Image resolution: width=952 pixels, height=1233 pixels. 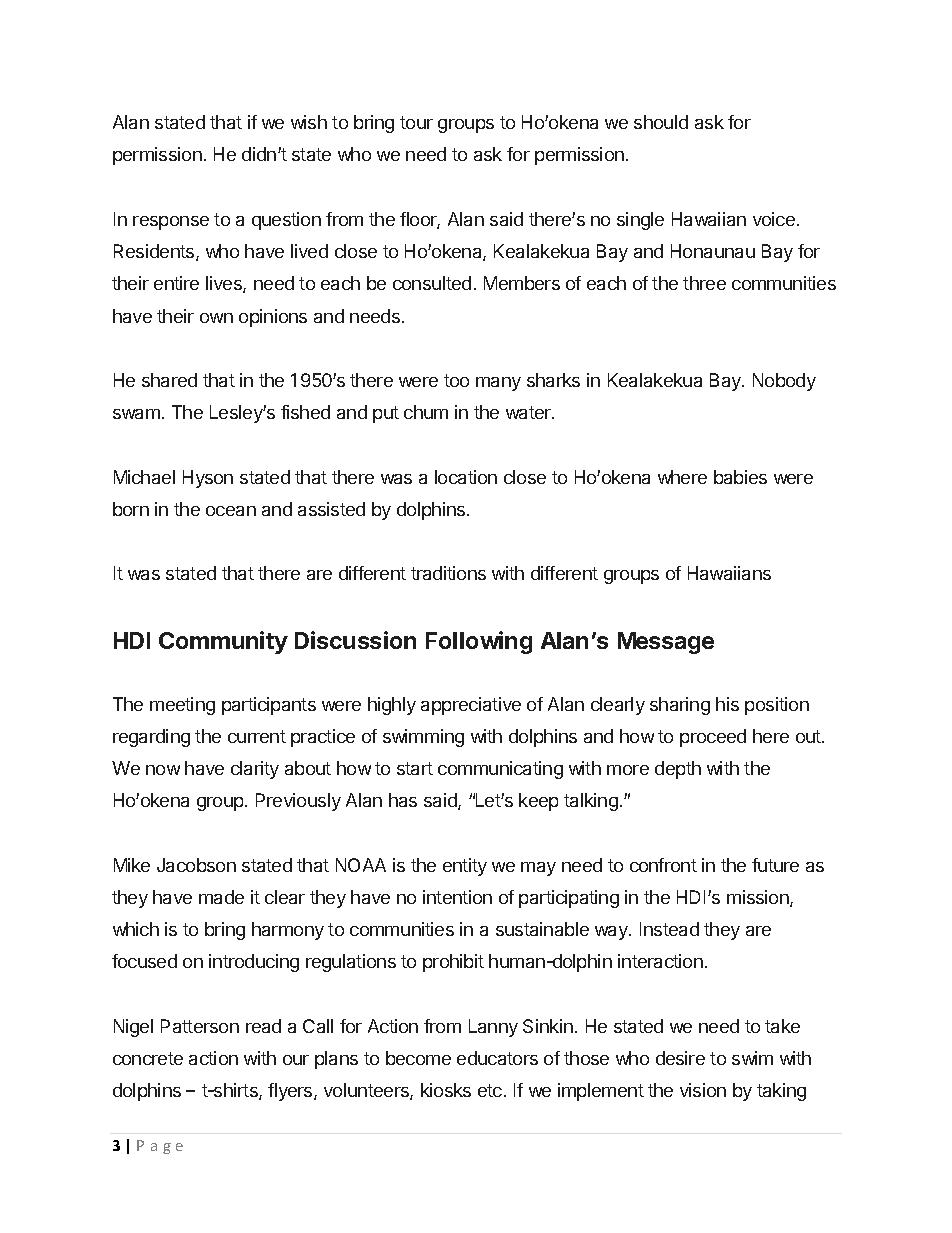 What do you see at coordinates (666, 643) in the screenshot?
I see `Message` at bounding box center [666, 643].
